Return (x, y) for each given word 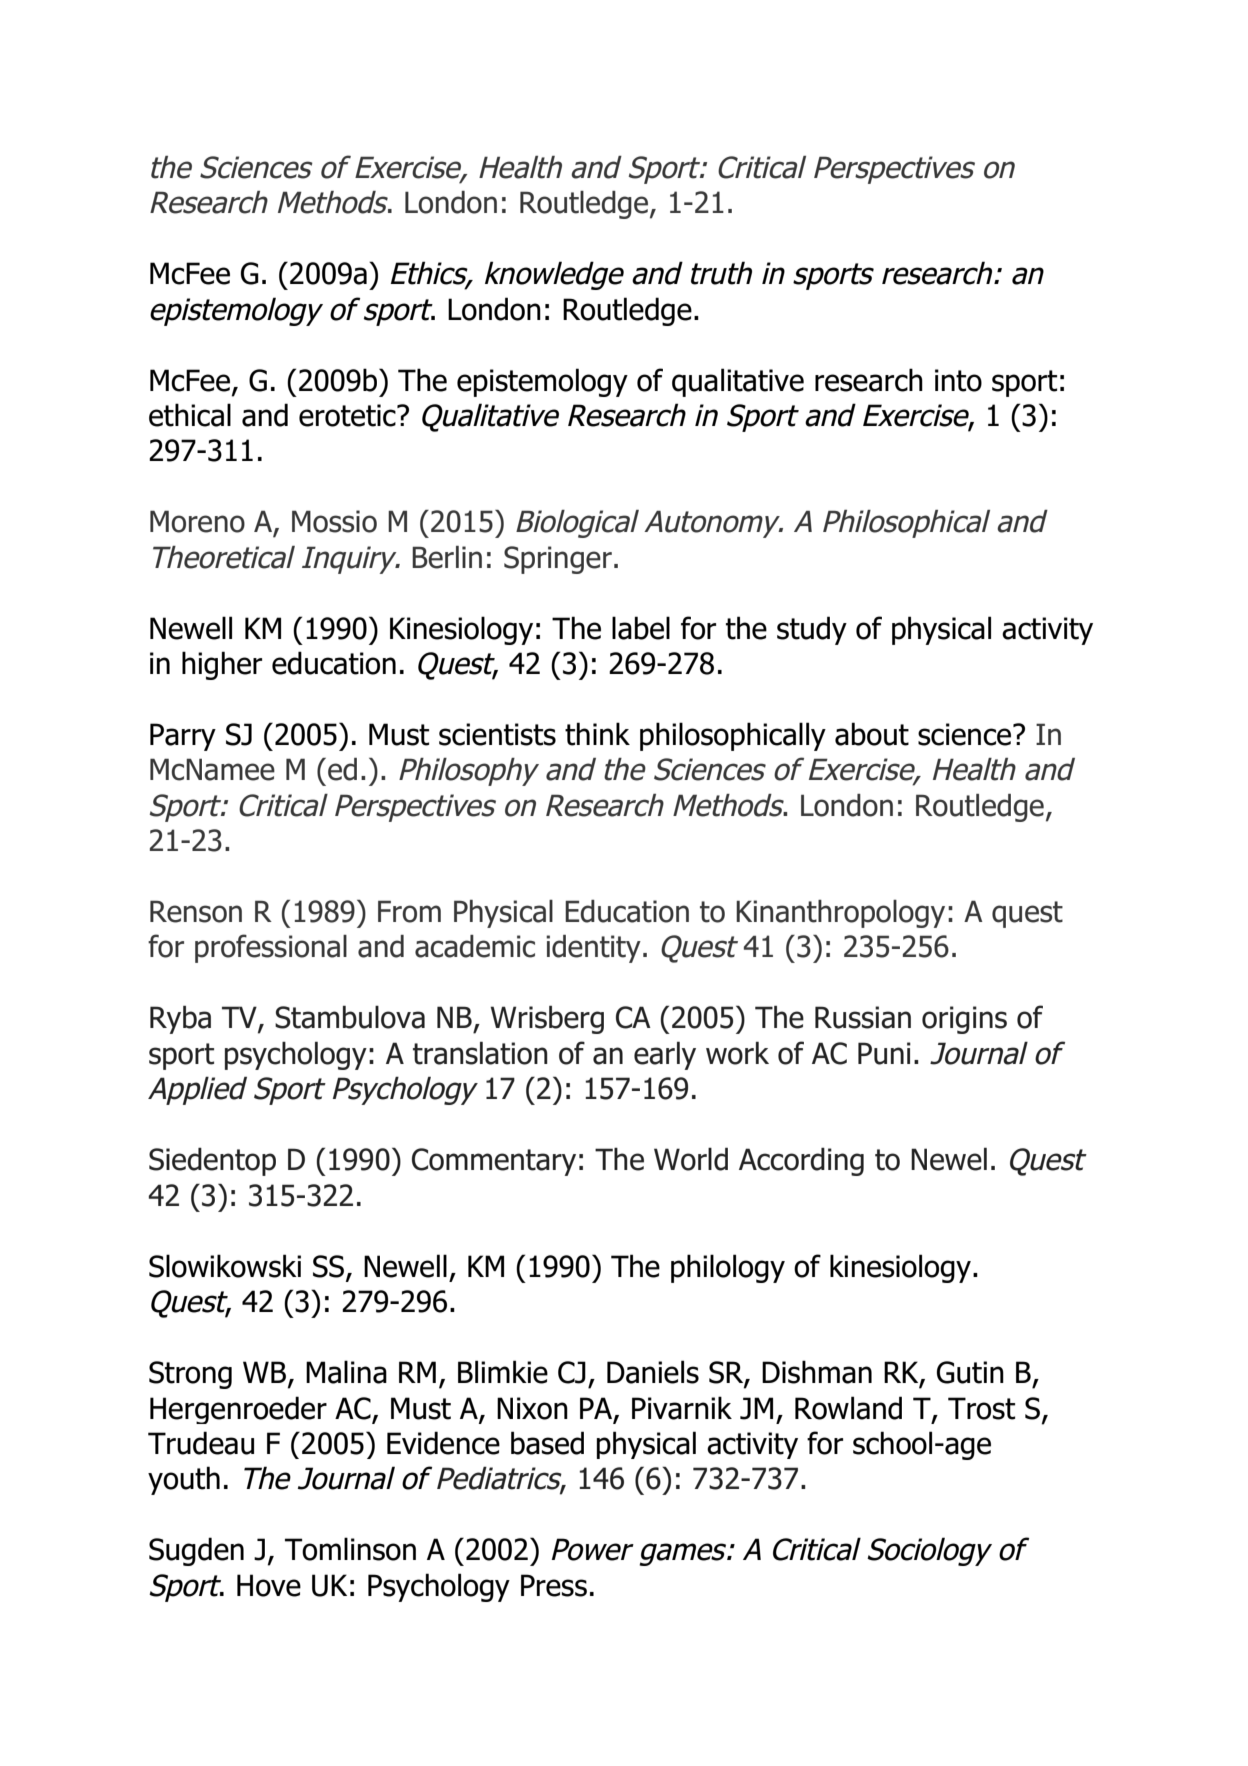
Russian (863, 1017)
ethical (190, 415)
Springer (558, 560)
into (958, 380)
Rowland (848, 1408)
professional (271, 948)
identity (593, 949)
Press (554, 1585)
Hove (269, 1585)
